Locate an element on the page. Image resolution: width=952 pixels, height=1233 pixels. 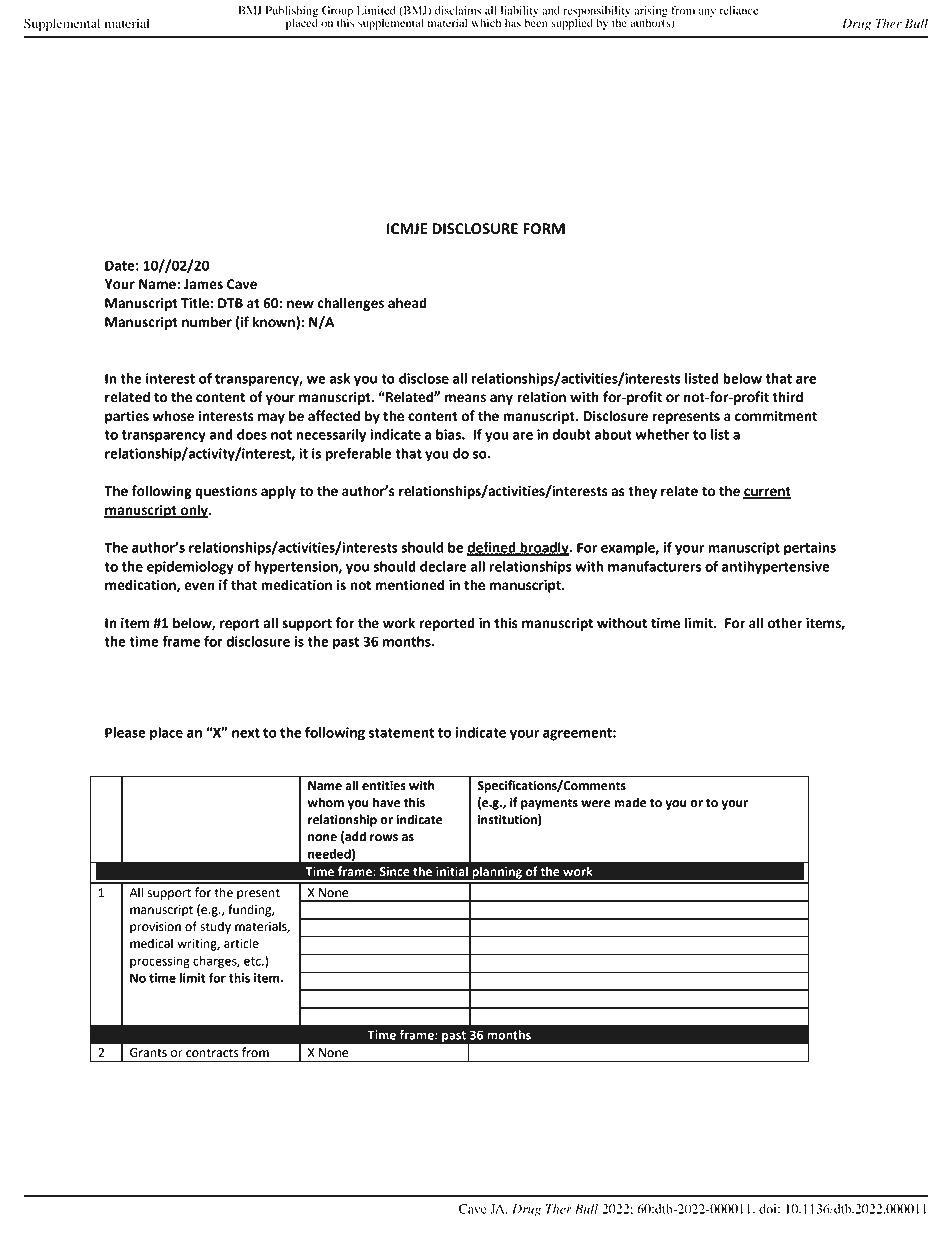
means is located at coordinates (465, 398).
